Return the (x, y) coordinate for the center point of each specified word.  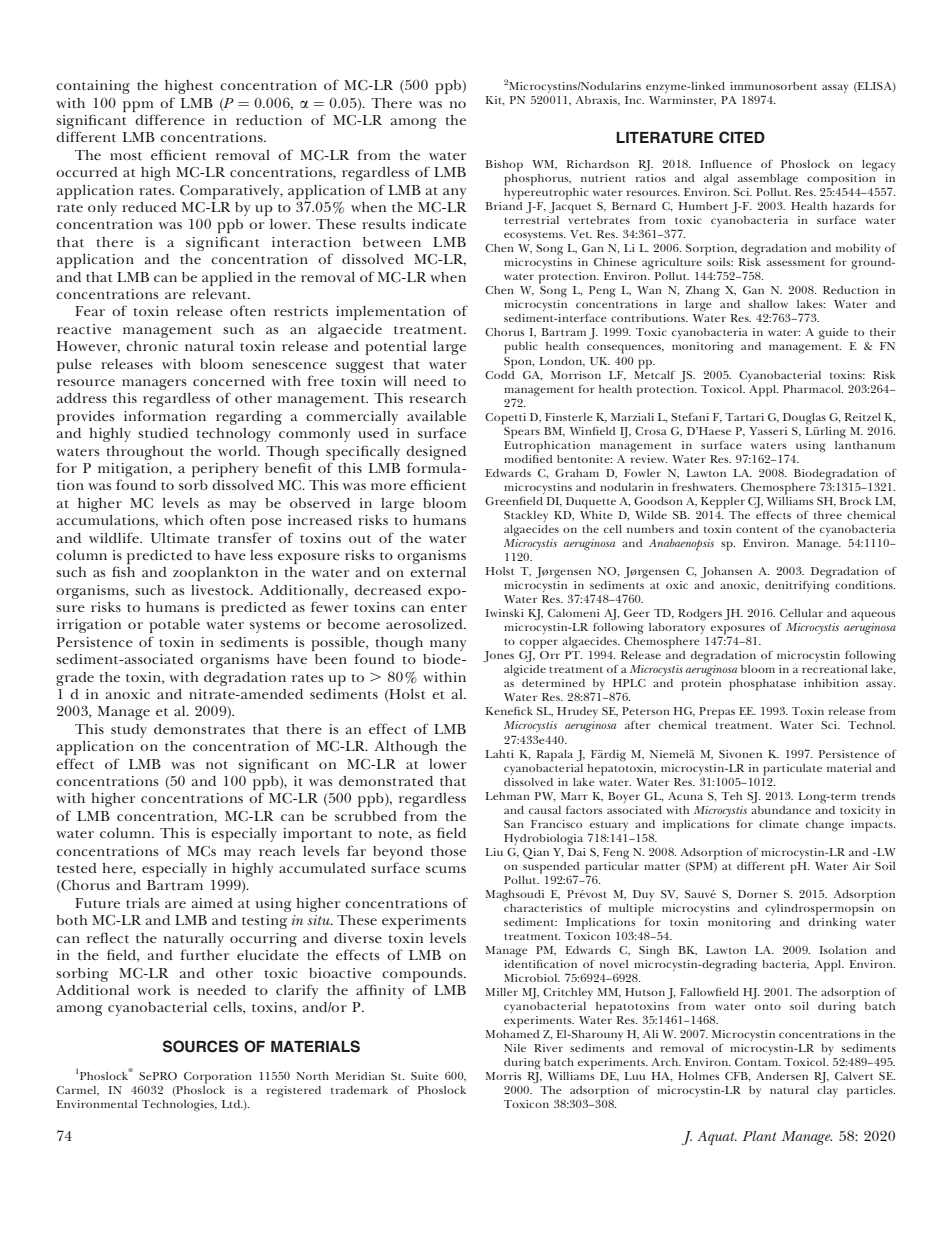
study (129, 731)
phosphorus (537, 178)
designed (436, 453)
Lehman (507, 796)
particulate (792, 770)
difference (170, 119)
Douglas (804, 419)
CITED (742, 137)
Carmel (77, 1091)
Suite (425, 1076)
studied (163, 433)
